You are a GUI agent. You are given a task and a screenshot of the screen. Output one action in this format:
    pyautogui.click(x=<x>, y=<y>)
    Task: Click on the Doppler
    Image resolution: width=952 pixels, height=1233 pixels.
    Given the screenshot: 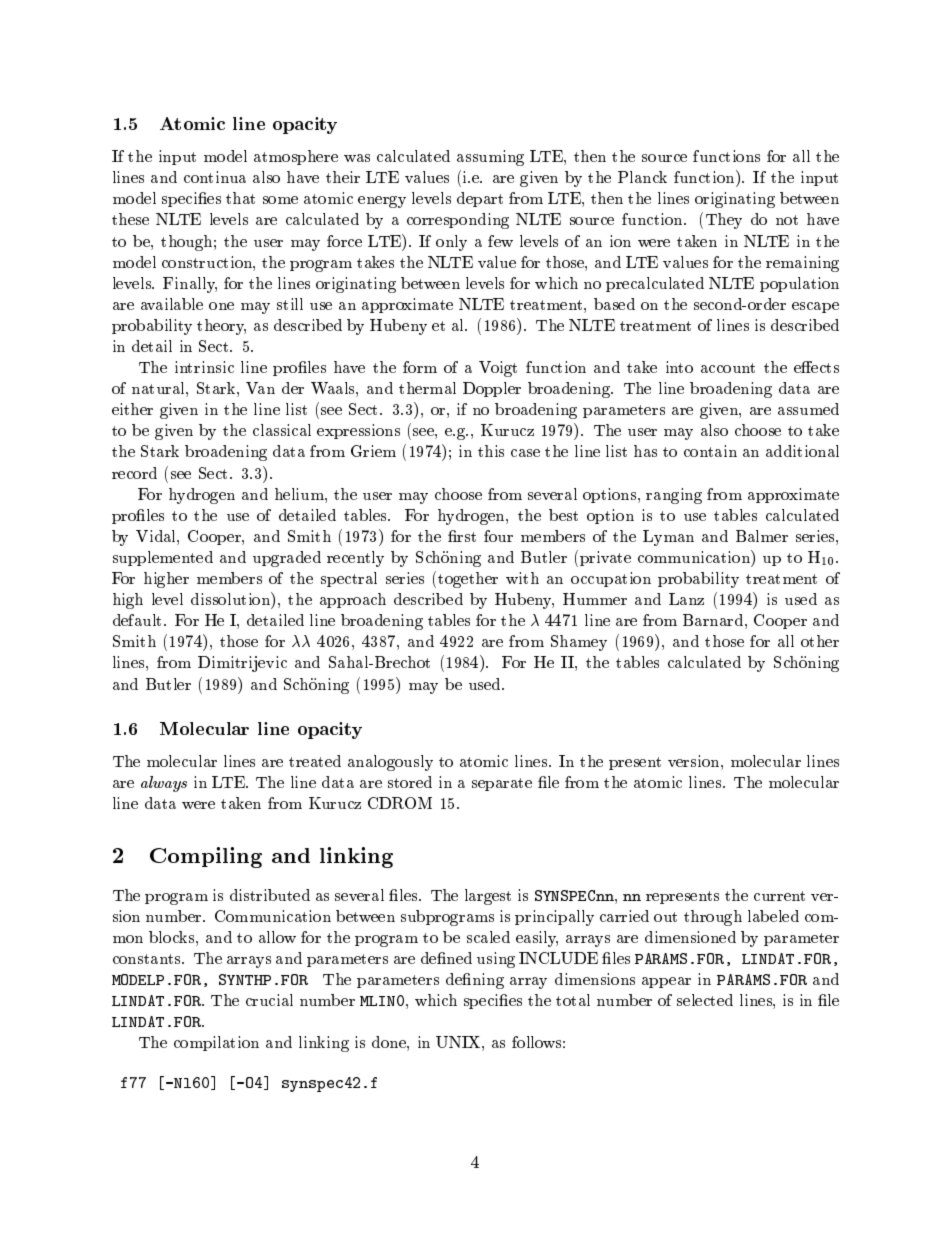 What is the action you would take?
    pyautogui.click(x=492, y=389)
